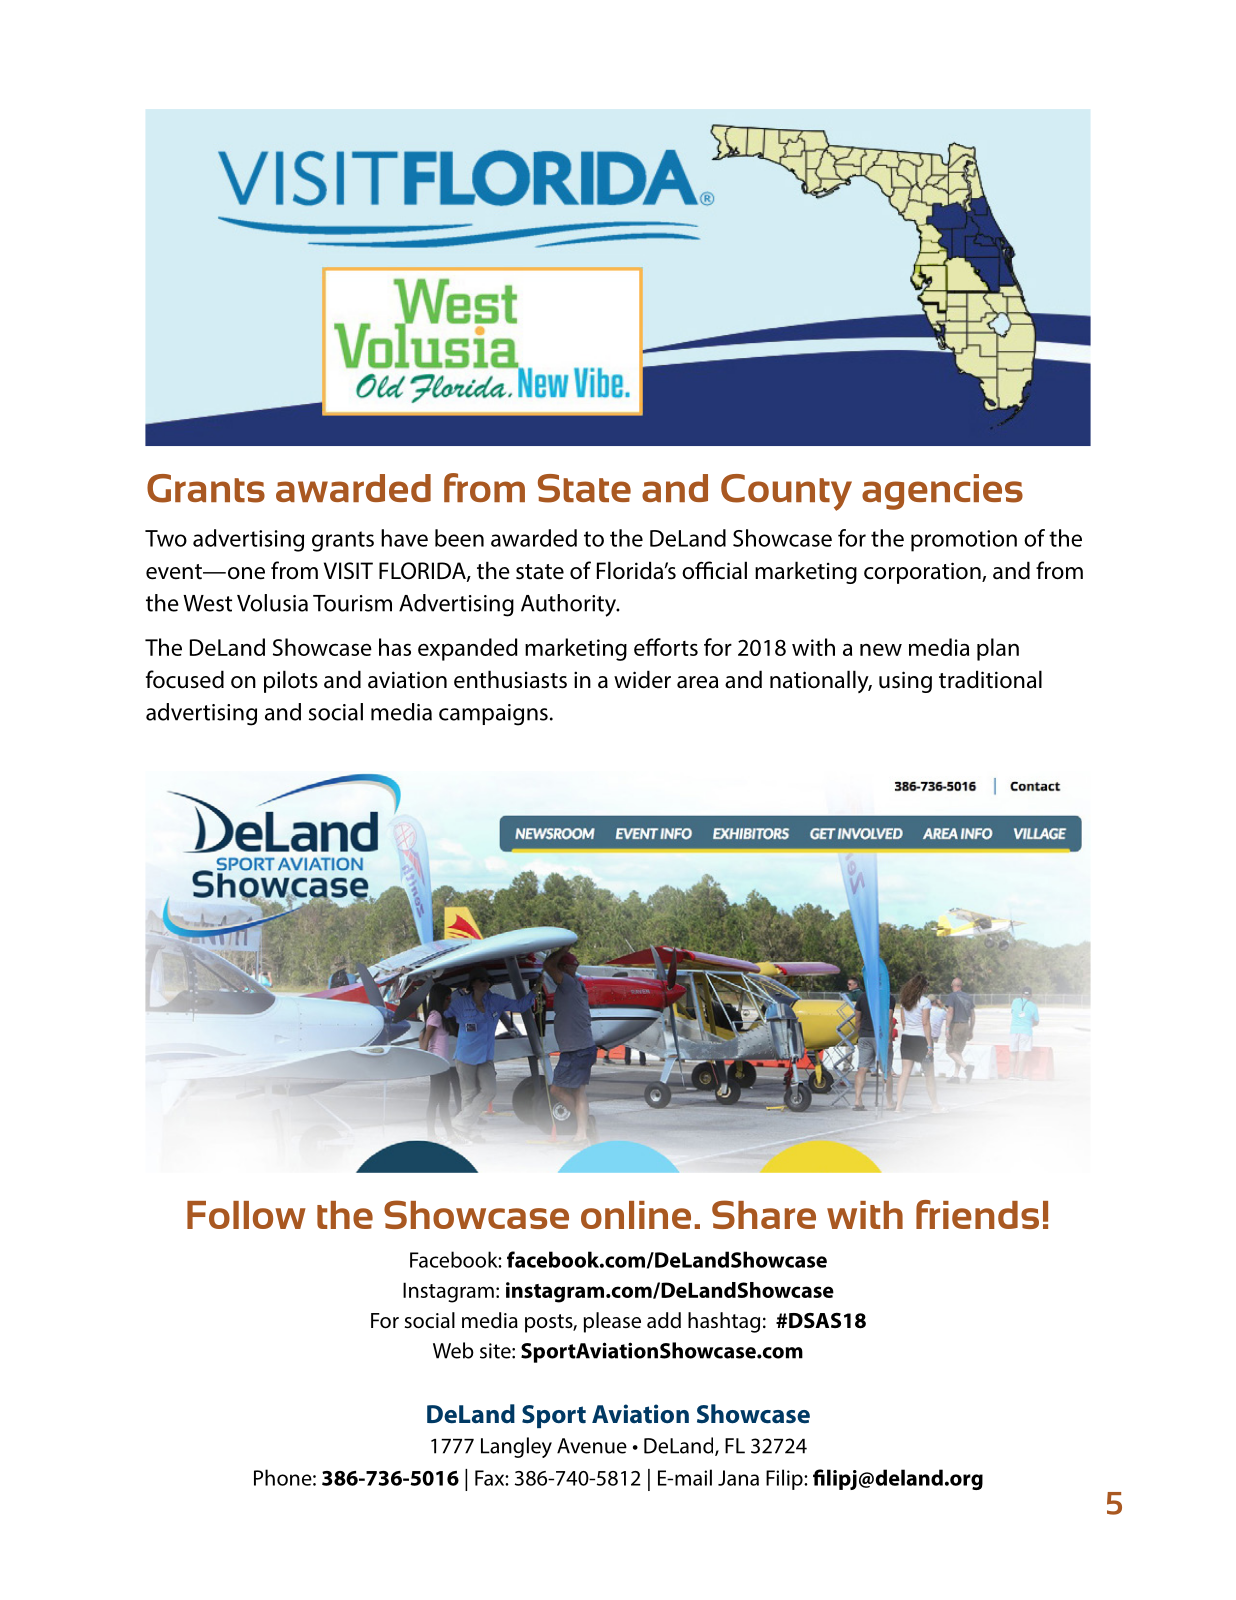 This page has width=1236, height=1600. What do you see at coordinates (453, 1350) in the page?
I see `Web` at bounding box center [453, 1350].
